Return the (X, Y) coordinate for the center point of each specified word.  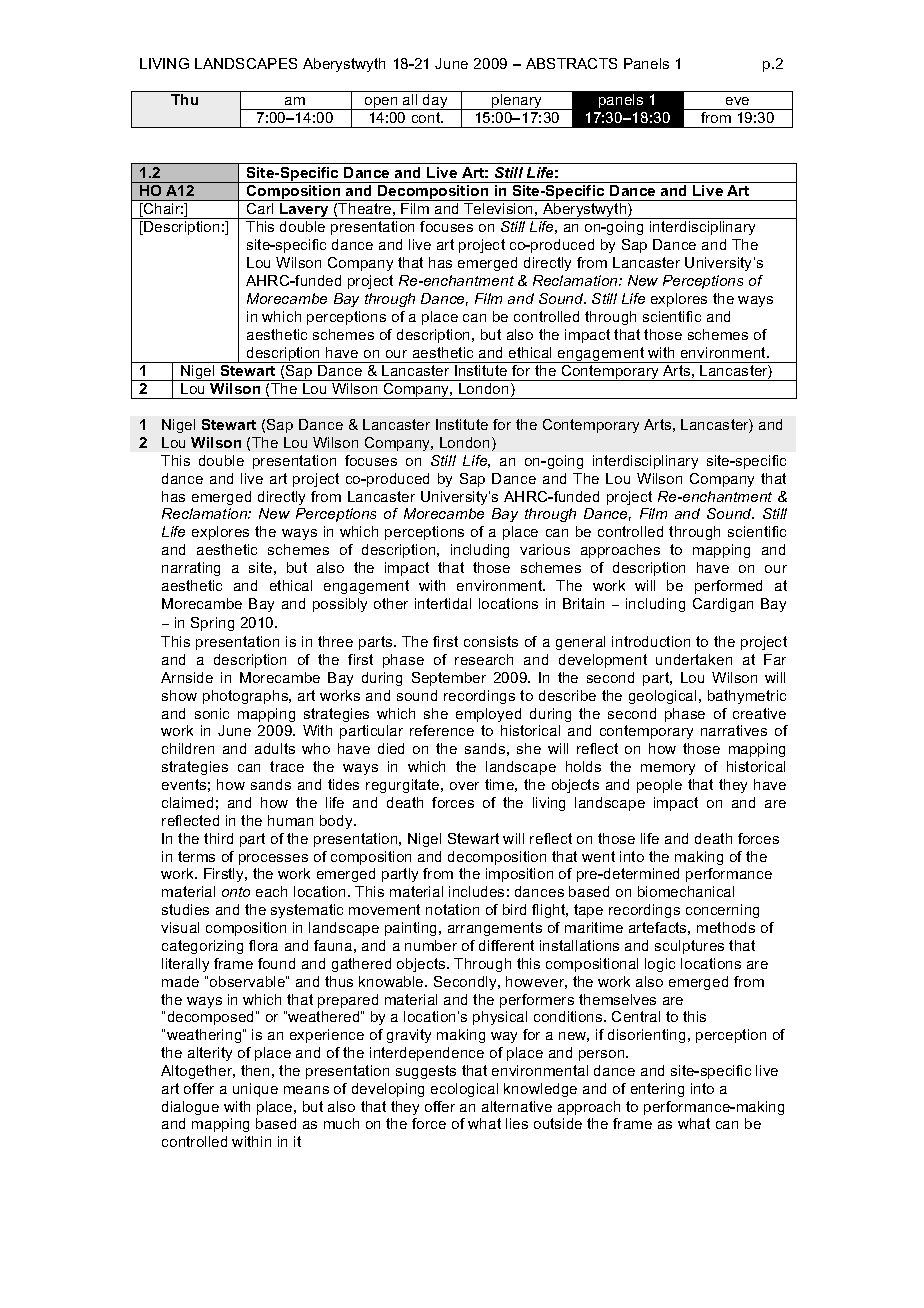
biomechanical (686, 891)
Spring (212, 624)
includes (476, 891)
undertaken (694, 659)
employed (488, 715)
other (391, 603)
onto (236, 892)
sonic (212, 713)
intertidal (443, 603)
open (381, 103)
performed (728, 587)
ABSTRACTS (571, 63)
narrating (191, 569)
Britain (583, 603)
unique (255, 1090)
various (545, 549)
